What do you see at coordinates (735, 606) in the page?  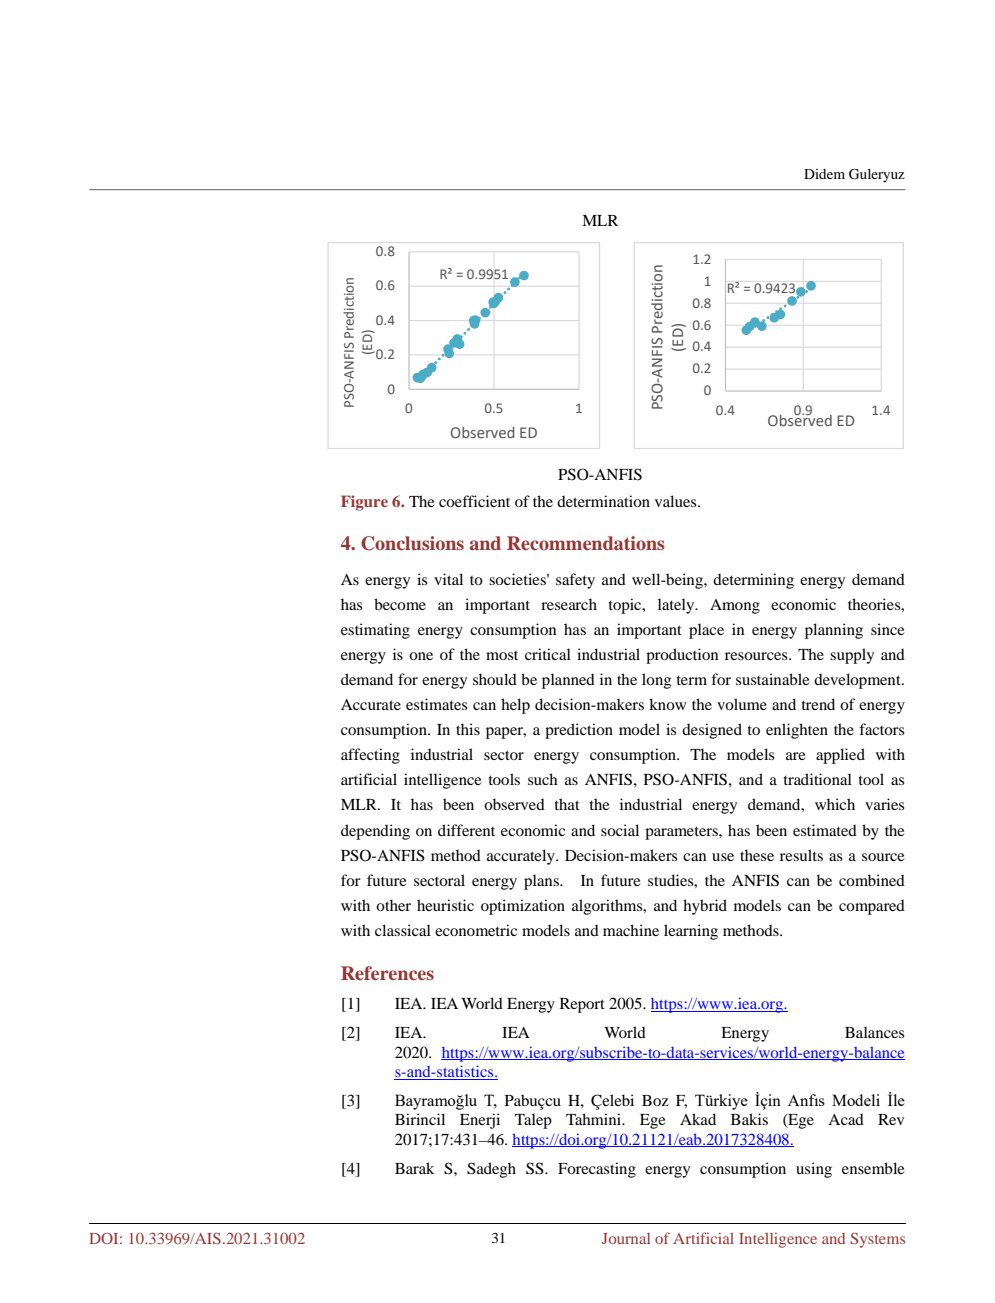 I see `Among` at bounding box center [735, 606].
